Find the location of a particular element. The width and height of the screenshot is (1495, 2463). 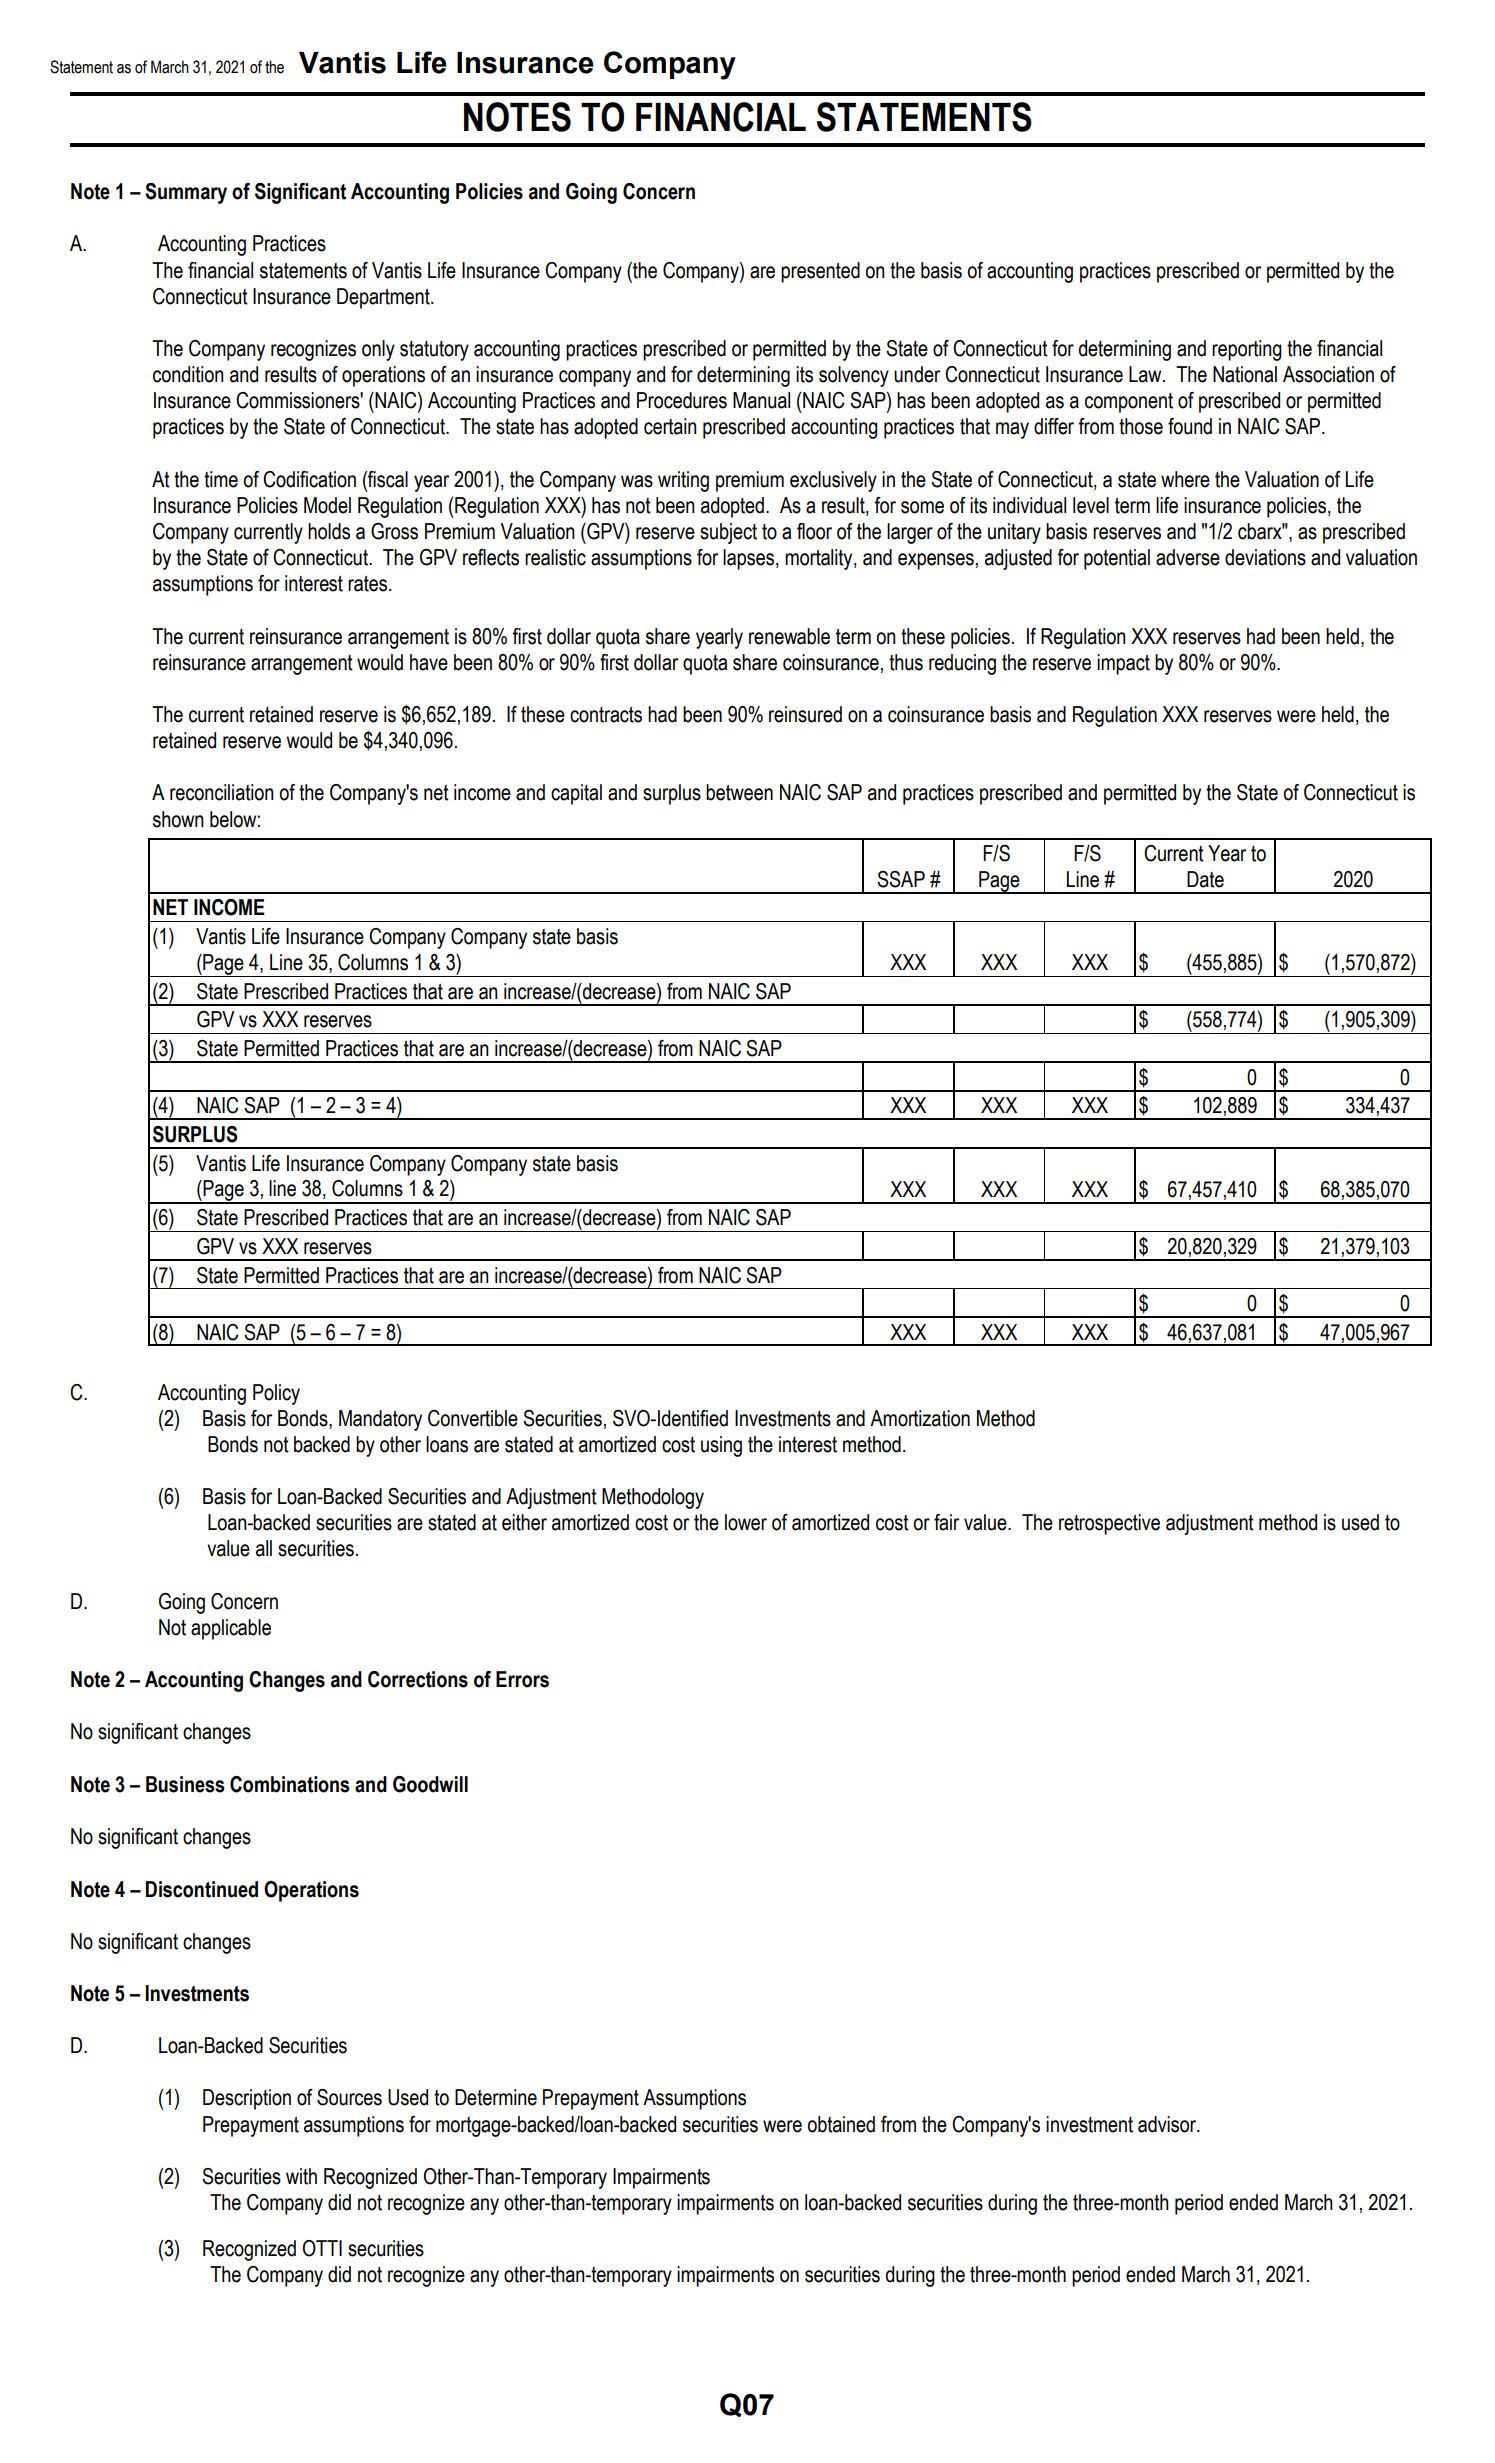

reporting is located at coordinates (1247, 350).
